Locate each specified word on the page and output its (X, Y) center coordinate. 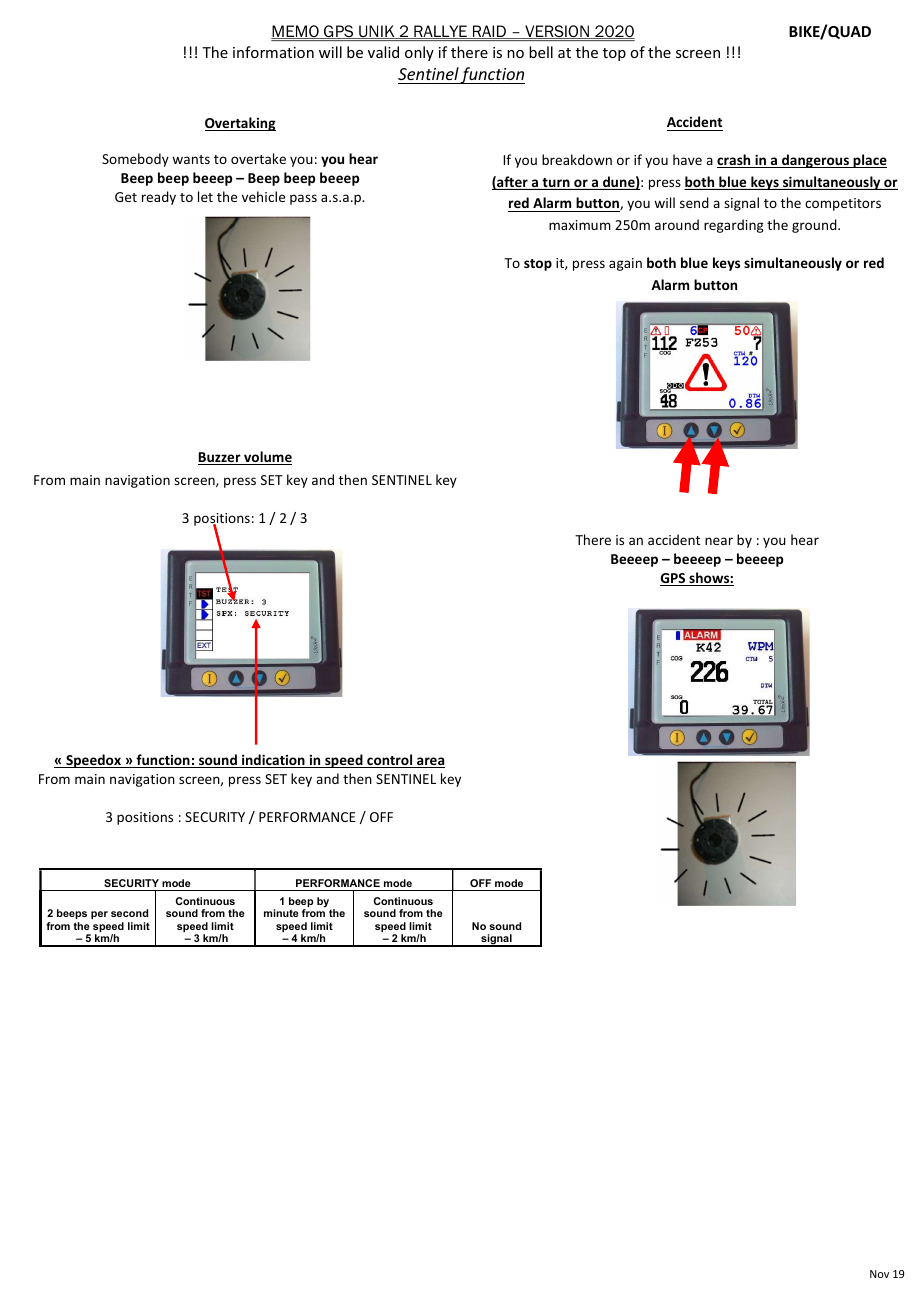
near (719, 541)
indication (273, 761)
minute (281, 913)
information (273, 52)
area (430, 762)
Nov (879, 1274)
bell (541, 52)
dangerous (815, 161)
